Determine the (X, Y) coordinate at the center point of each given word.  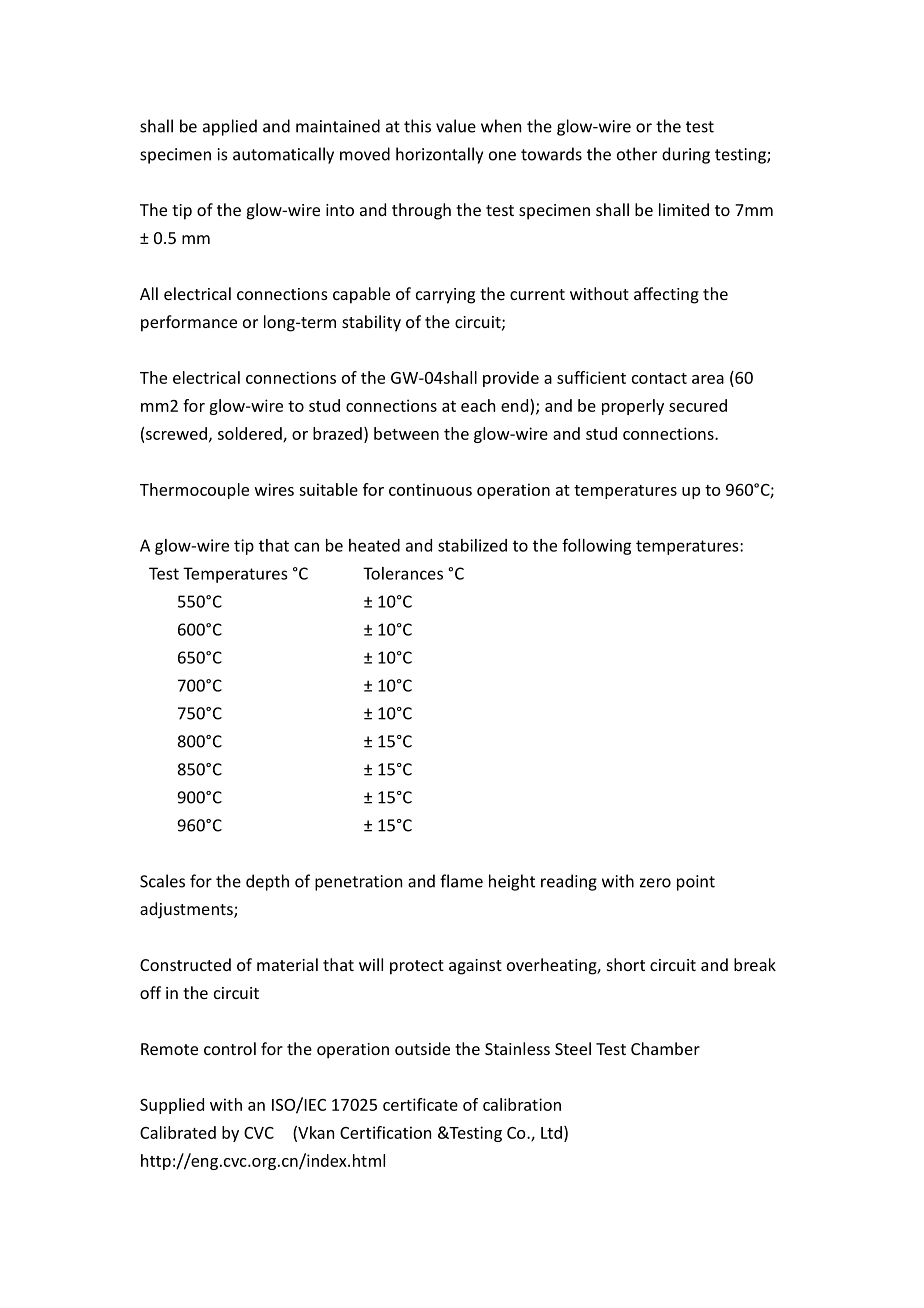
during (686, 155)
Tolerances (403, 573)
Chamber (665, 1048)
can (306, 547)
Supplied (172, 1106)
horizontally (439, 155)
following (596, 546)
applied (230, 127)
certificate (420, 1104)
